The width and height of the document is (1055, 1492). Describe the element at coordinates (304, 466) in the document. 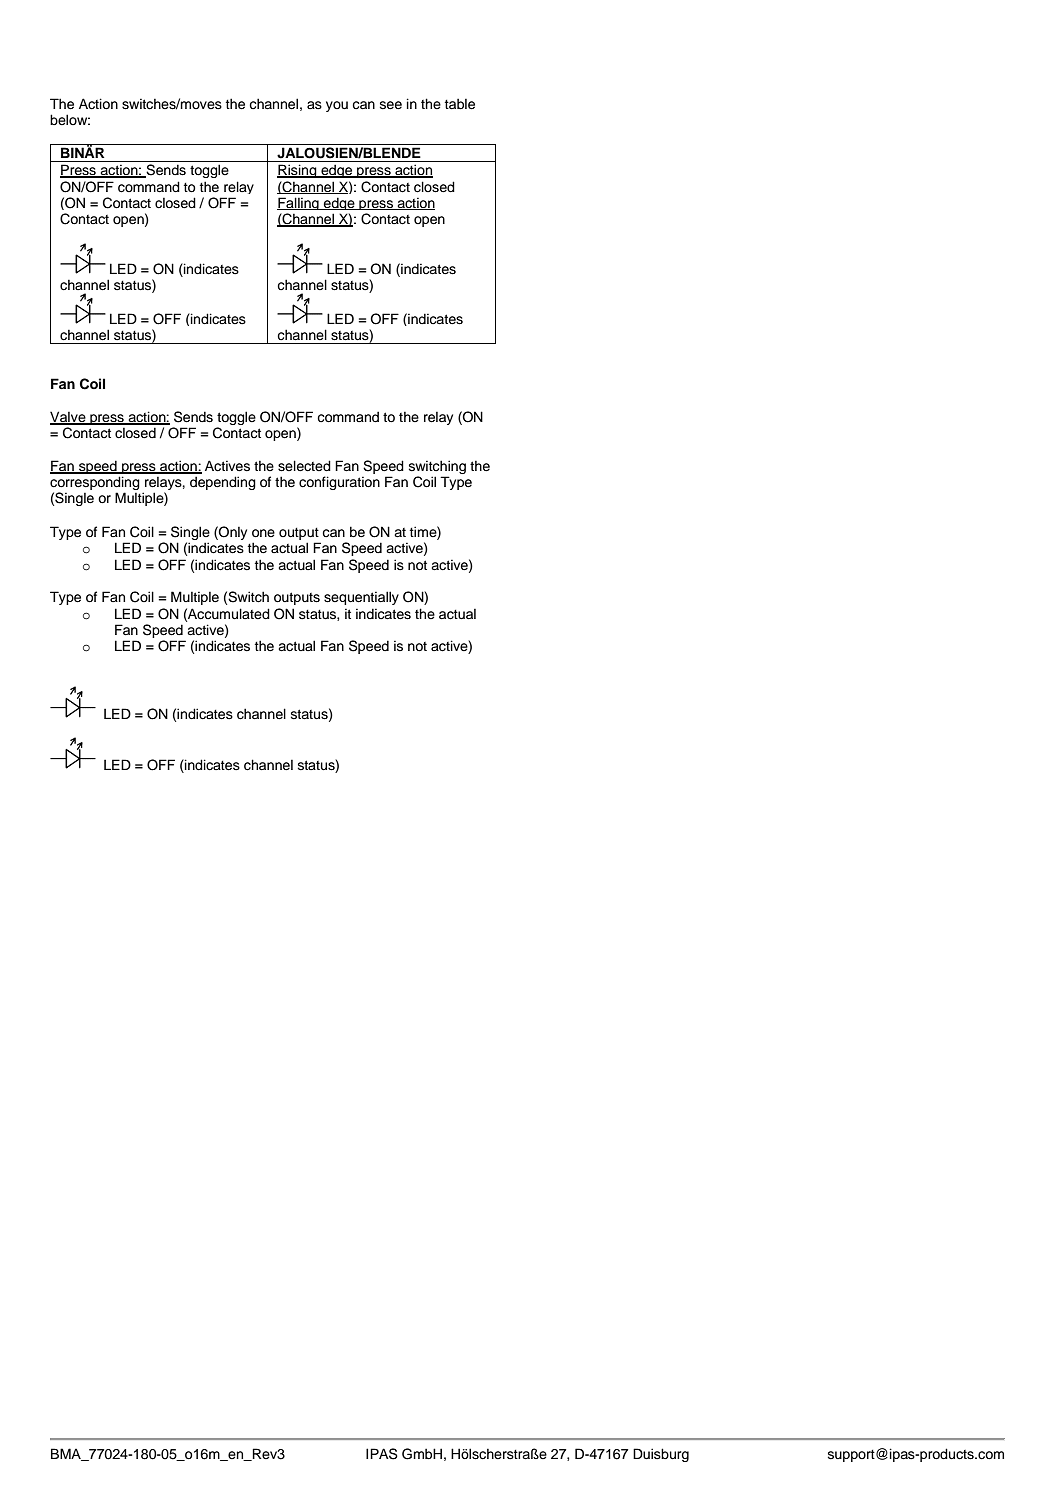

I see `selected` at that location.
